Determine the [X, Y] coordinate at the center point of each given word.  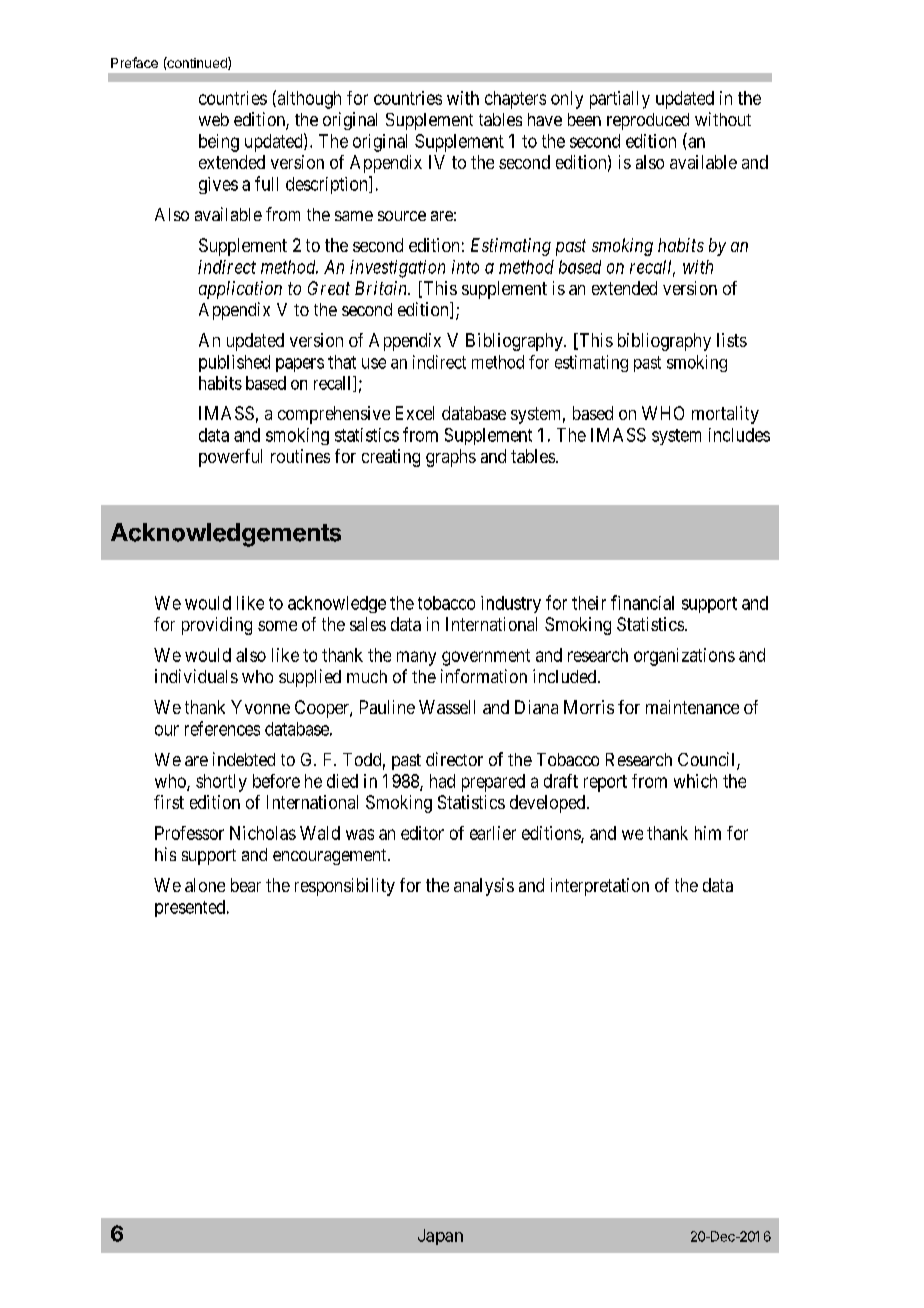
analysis [484, 887]
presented [191, 908]
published [234, 363]
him [708, 833]
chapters [515, 100]
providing [217, 626]
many [416, 658]
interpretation [600, 887]
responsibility [345, 887]
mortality [725, 415]
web [214, 119]
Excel [415, 413]
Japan [440, 1237]
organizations [684, 657]
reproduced [648, 121]
